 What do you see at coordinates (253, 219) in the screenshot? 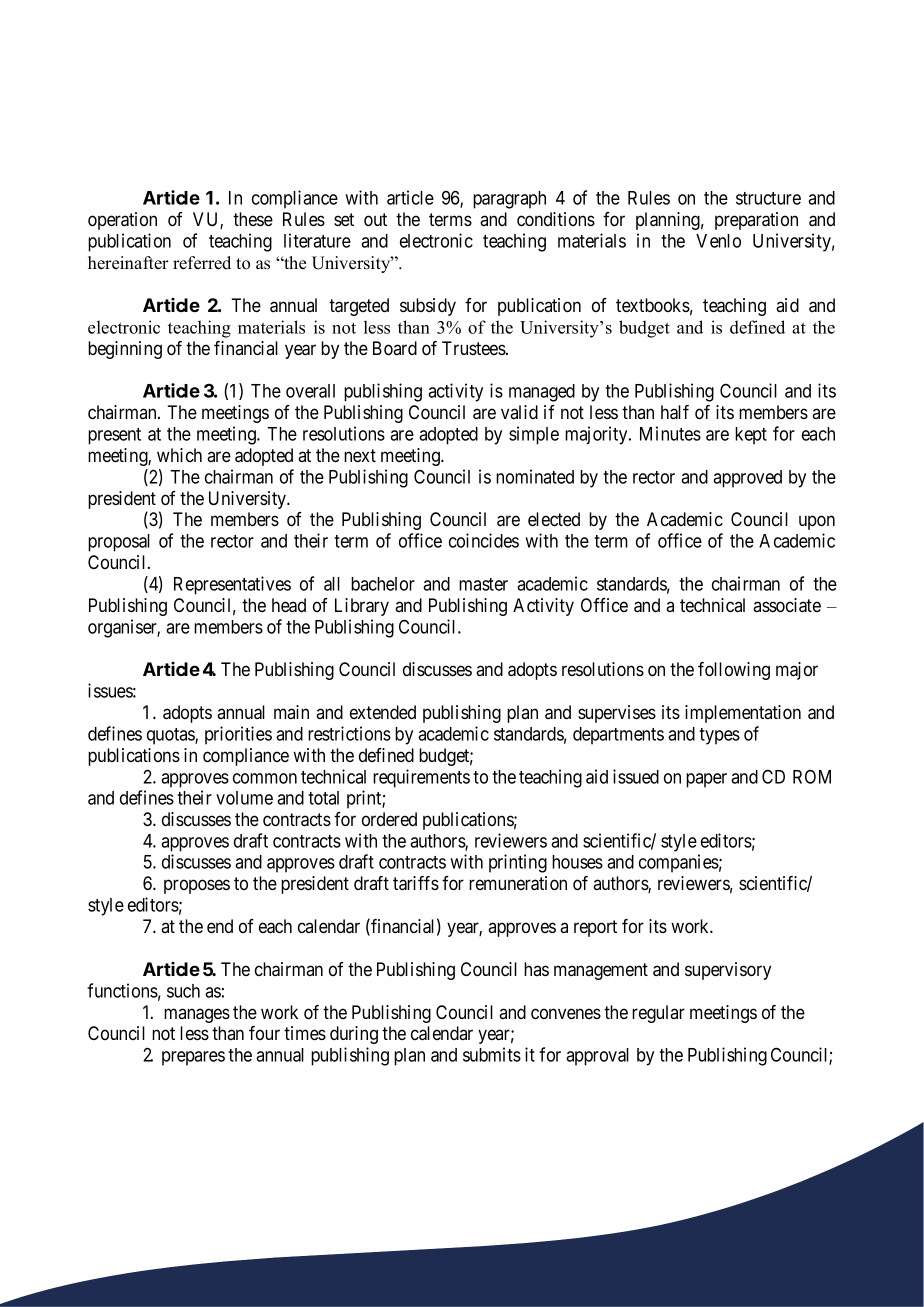
I see `these` at bounding box center [253, 219].
